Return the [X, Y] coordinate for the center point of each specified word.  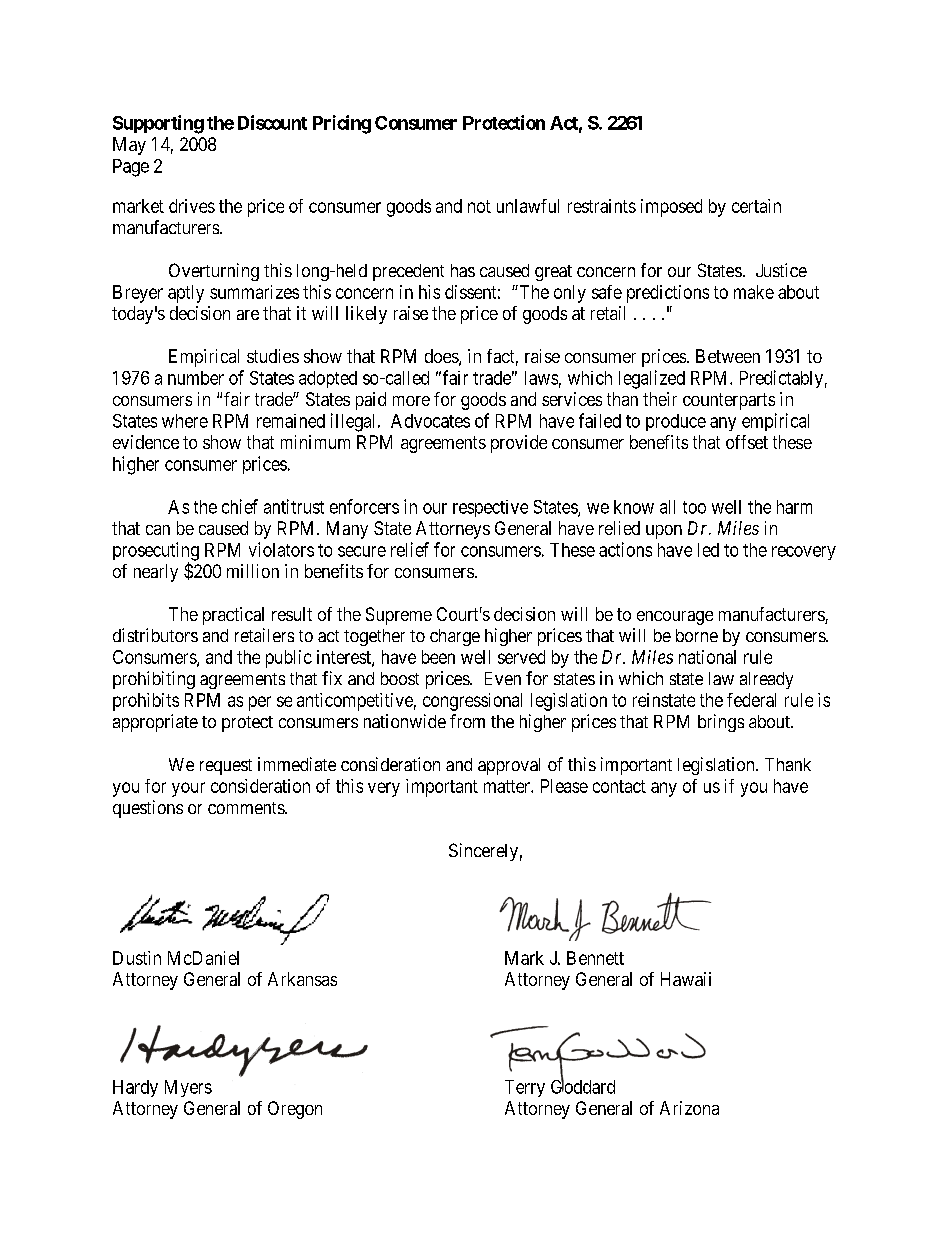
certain [756, 206]
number [196, 378]
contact [619, 786]
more [411, 401]
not [479, 206]
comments [247, 808]
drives [192, 206]
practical [233, 616]
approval [509, 766]
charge [455, 637]
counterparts [729, 401]
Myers [188, 1088]
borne [697, 635]
